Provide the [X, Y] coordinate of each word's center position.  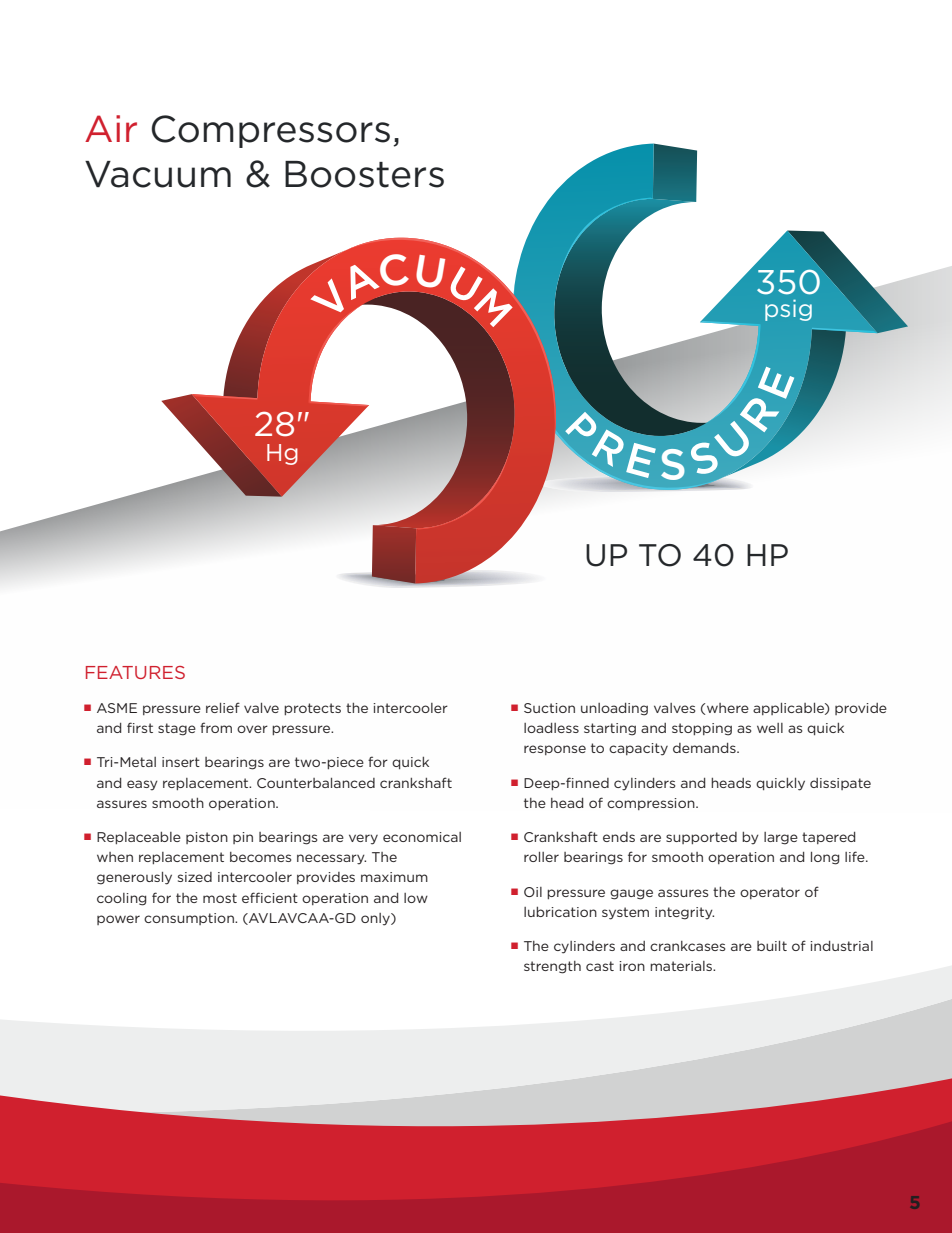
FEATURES [135, 672]
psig [788, 310]
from [216, 727]
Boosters [364, 174]
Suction [549, 708]
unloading [614, 709]
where [728, 708]
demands [705, 748]
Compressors [271, 131]
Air [111, 128]
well [770, 728]
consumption [190, 919]
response [555, 750]
